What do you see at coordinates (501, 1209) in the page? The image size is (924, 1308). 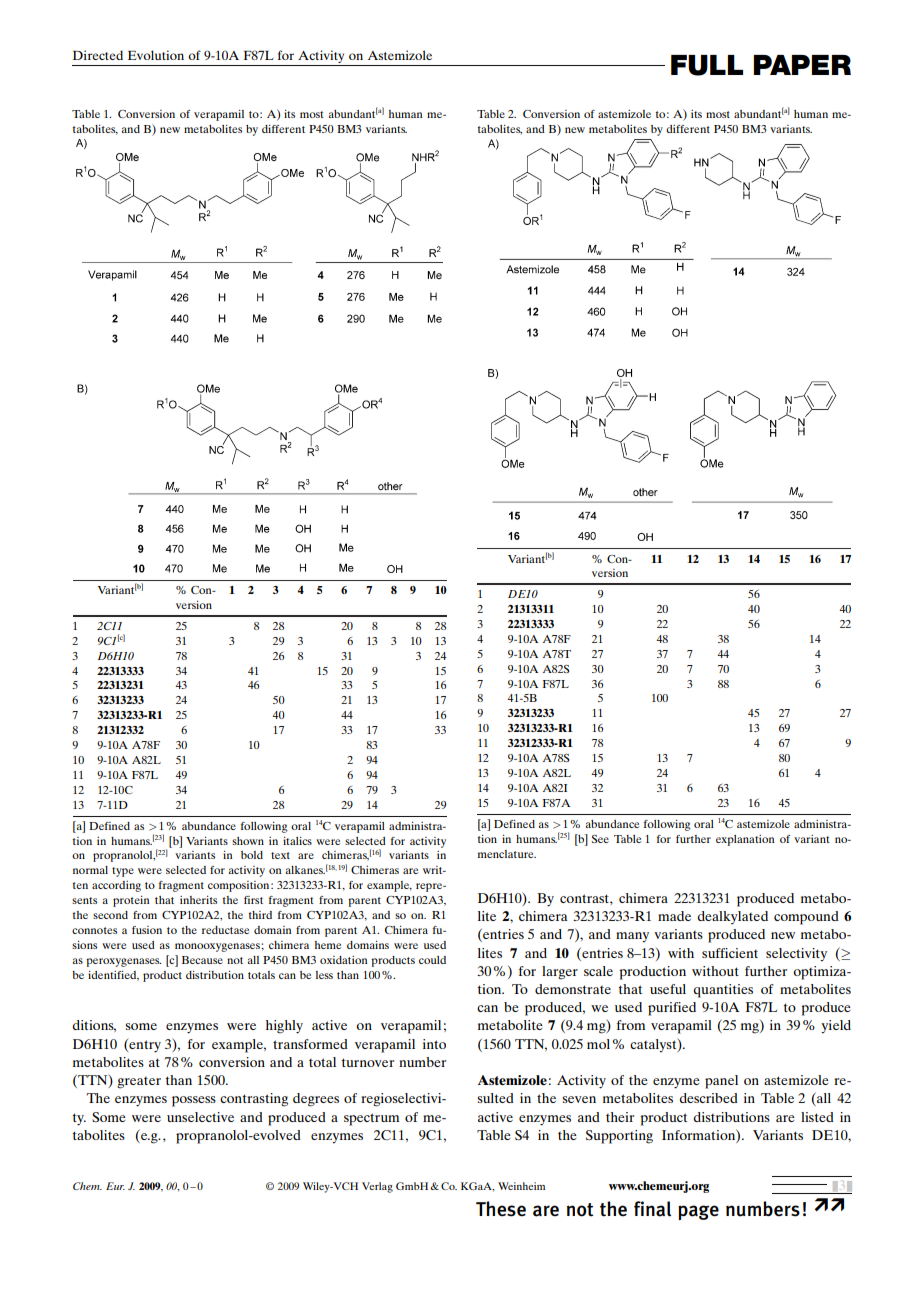 I see `These` at bounding box center [501, 1209].
